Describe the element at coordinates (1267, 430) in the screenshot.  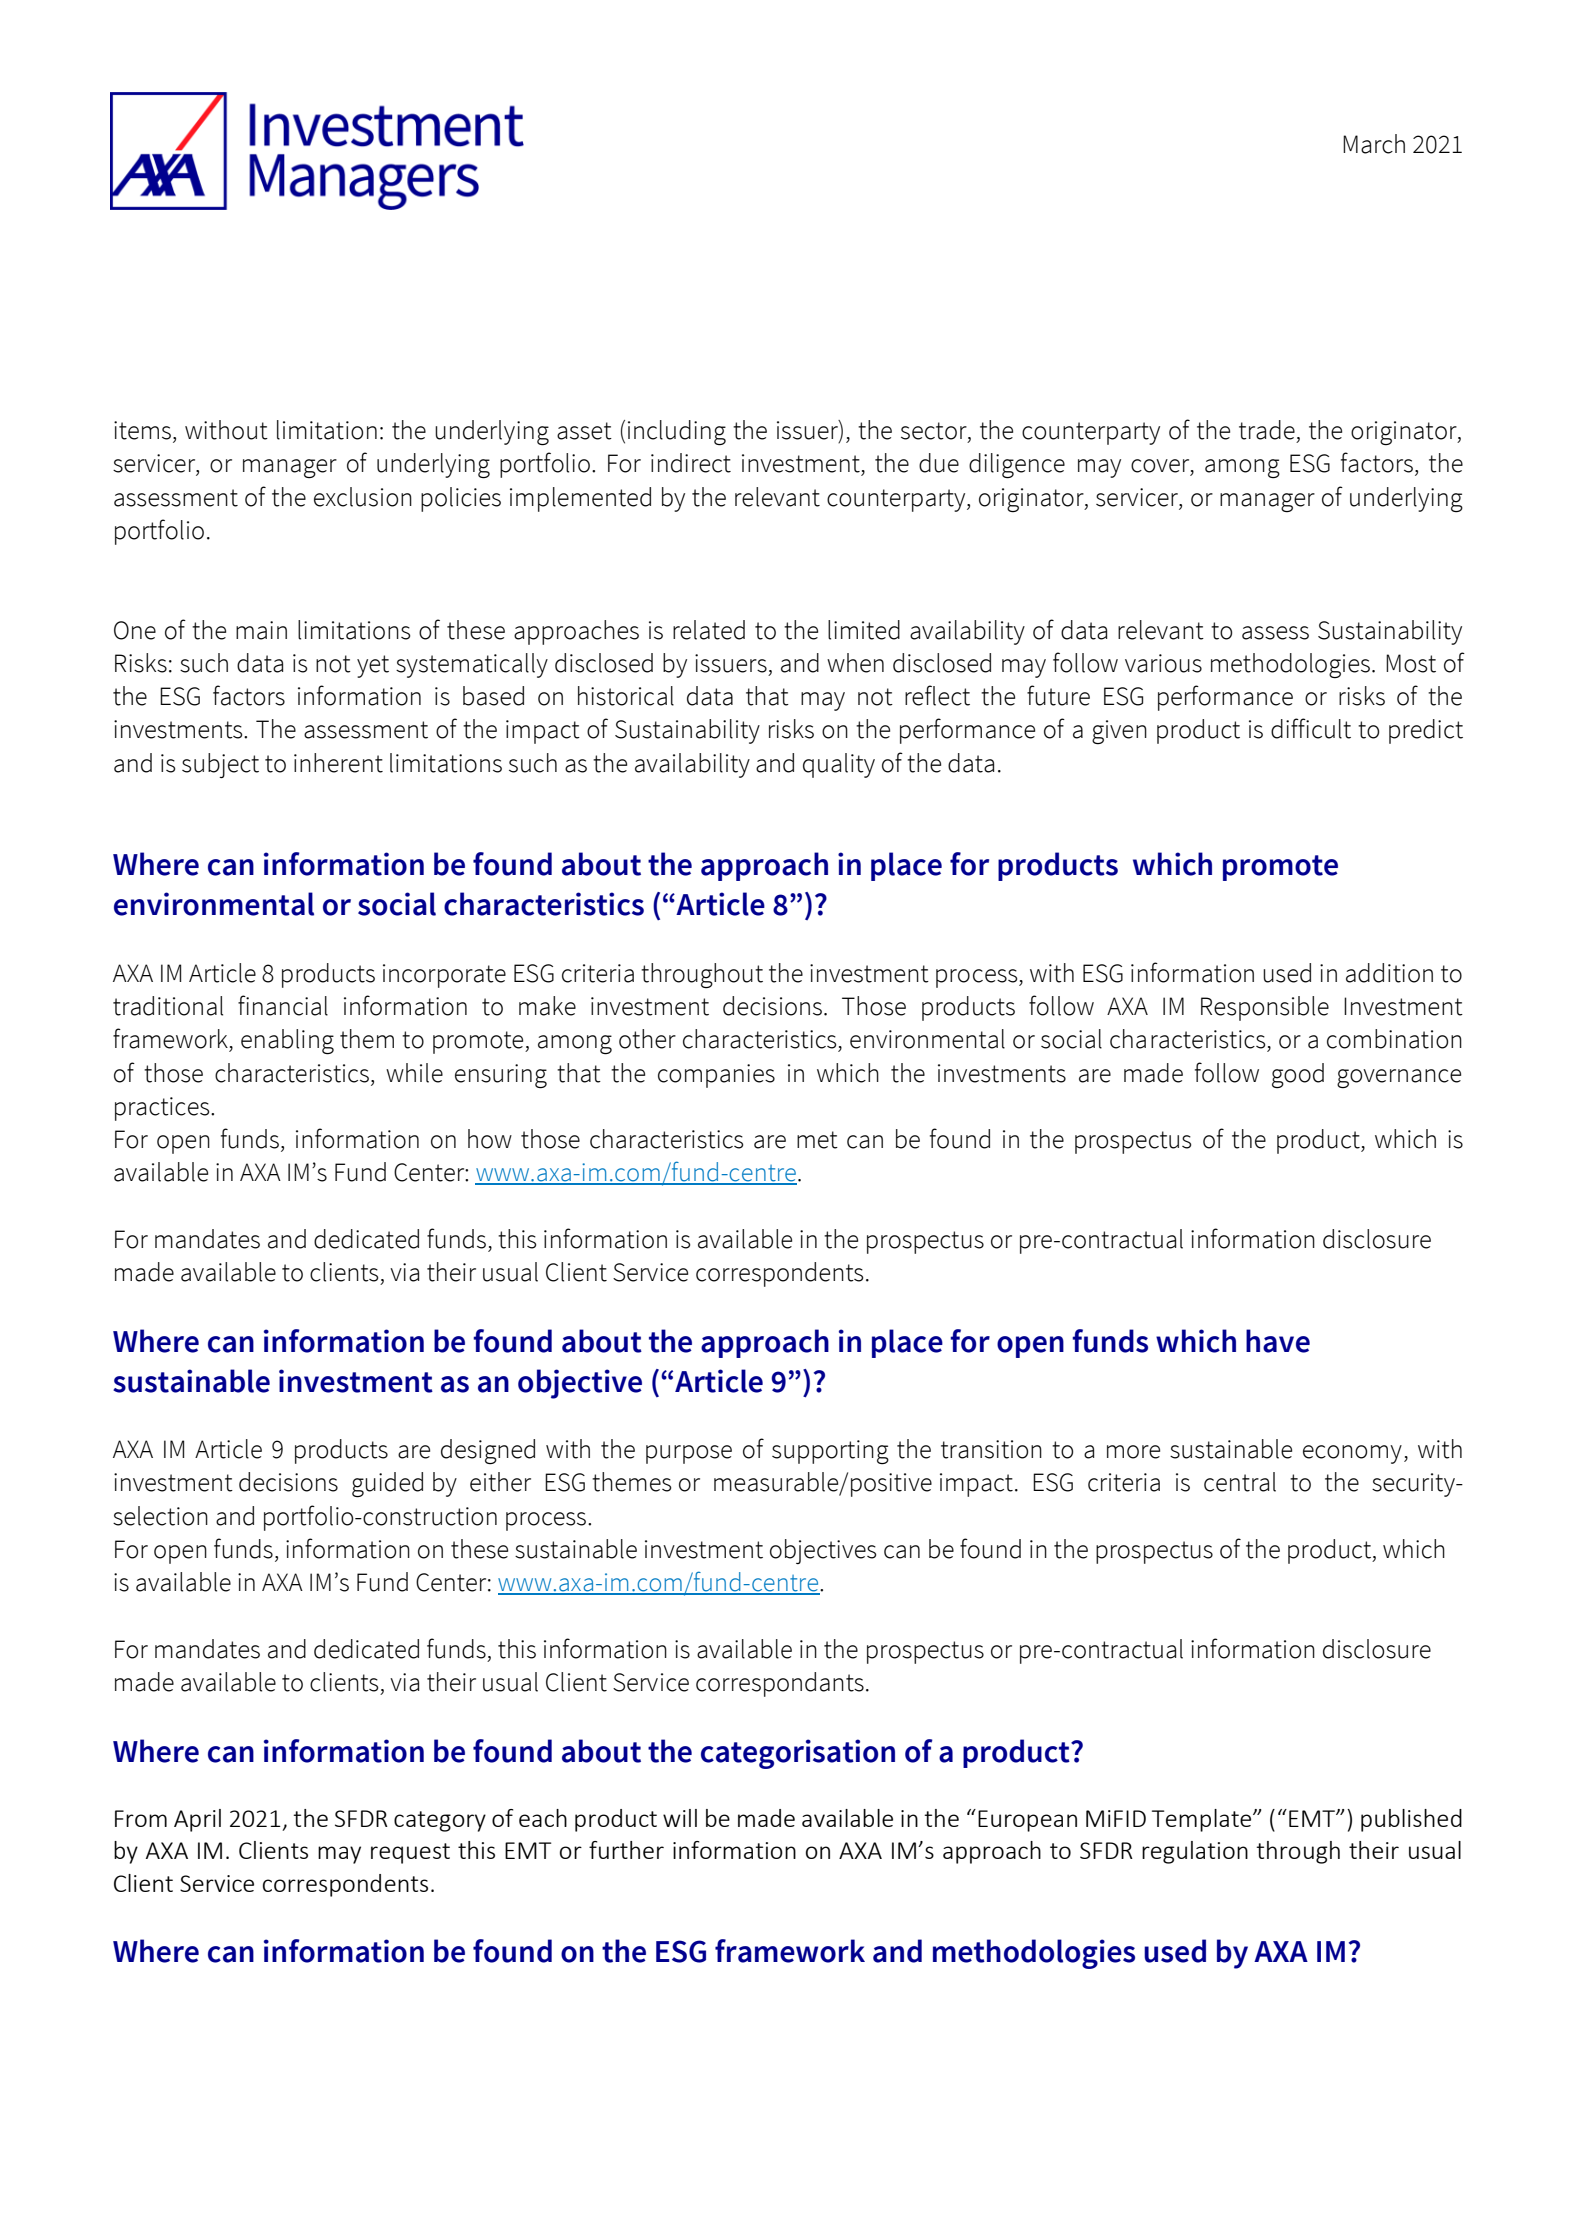
I see `trade` at that location.
